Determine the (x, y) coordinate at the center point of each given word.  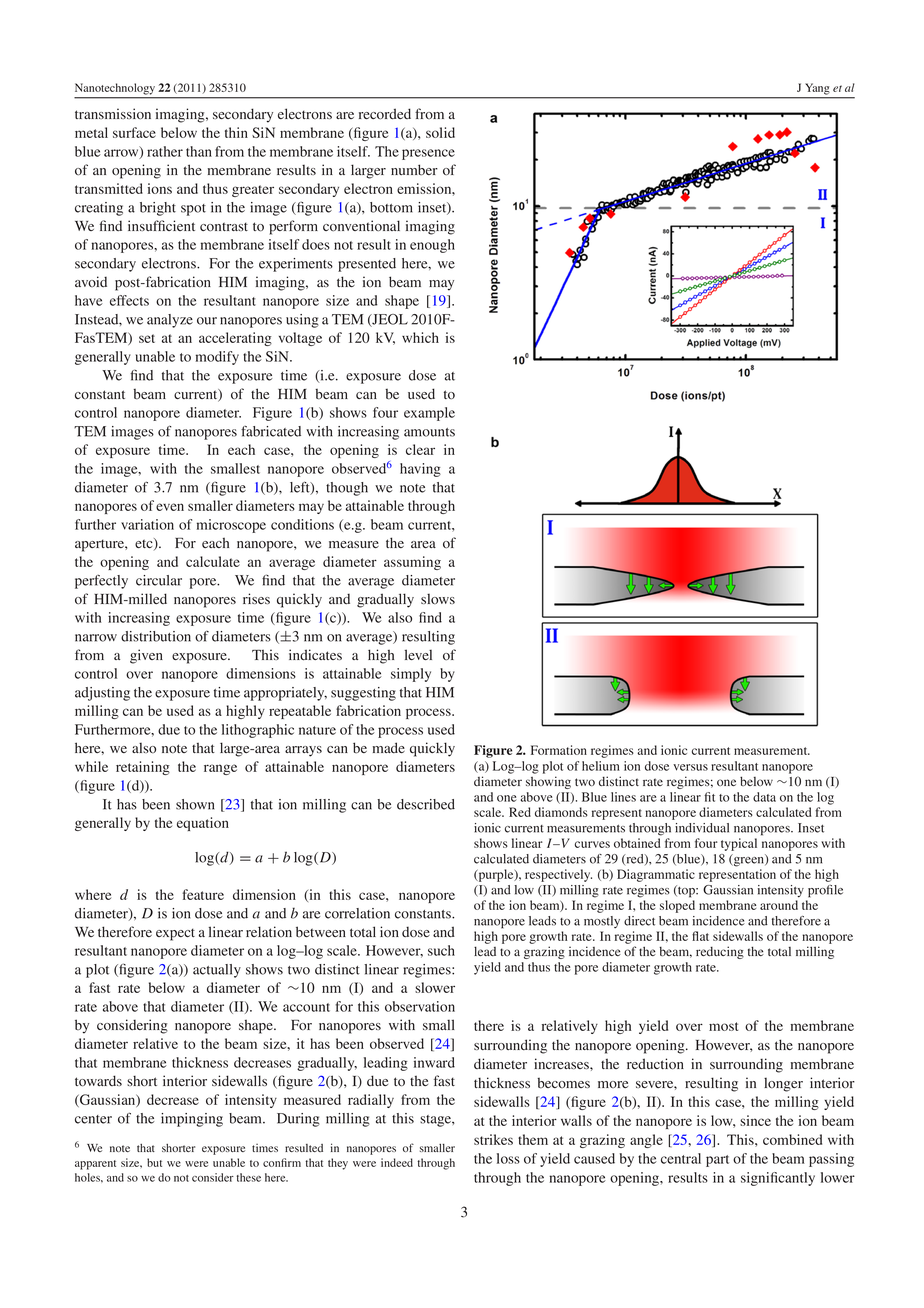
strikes (493, 1139)
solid (440, 132)
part (717, 1161)
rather (165, 151)
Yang (817, 89)
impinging (192, 1120)
